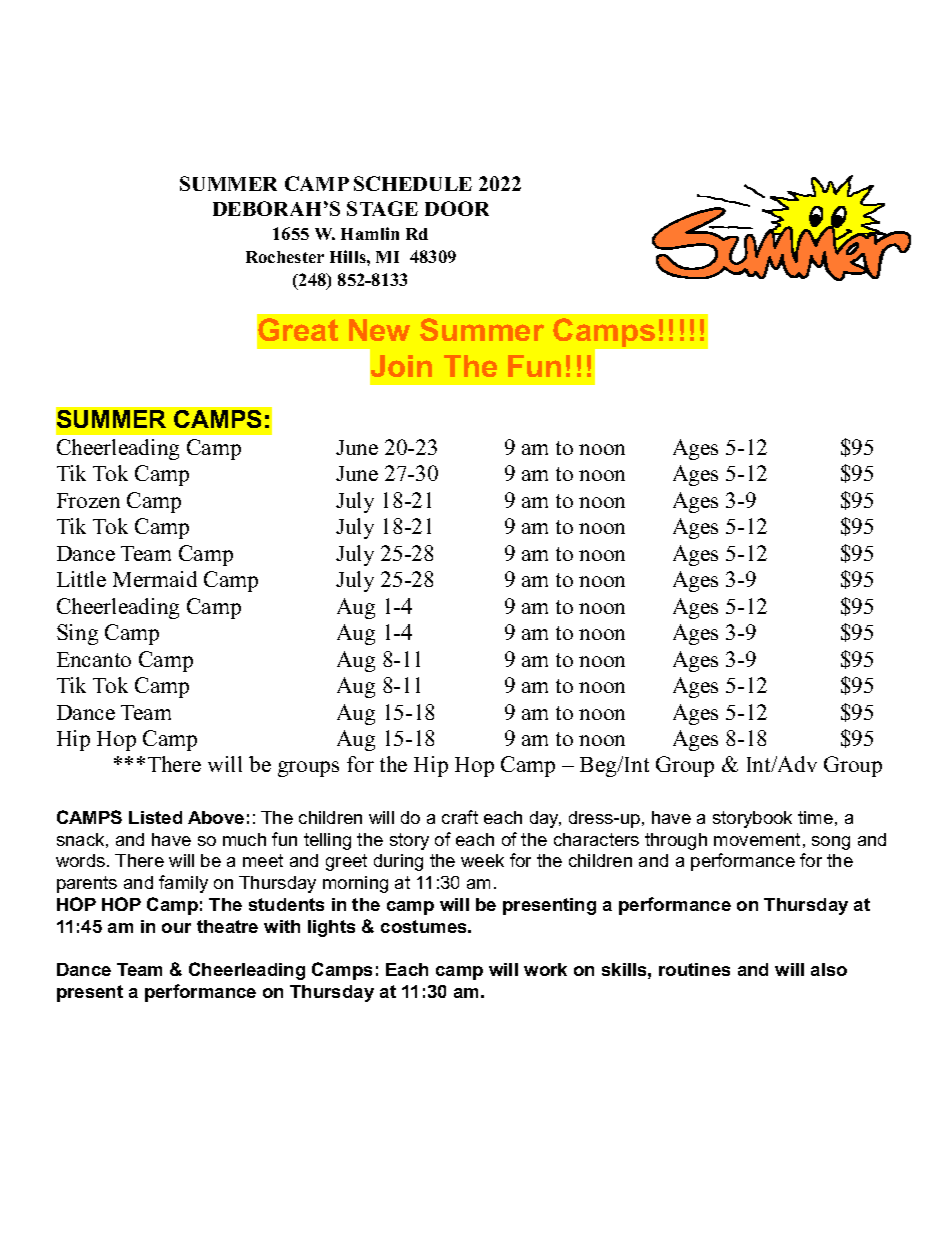 The height and width of the document is (1233, 952). What do you see at coordinates (176, 928) in the document?
I see `our` at bounding box center [176, 928].
